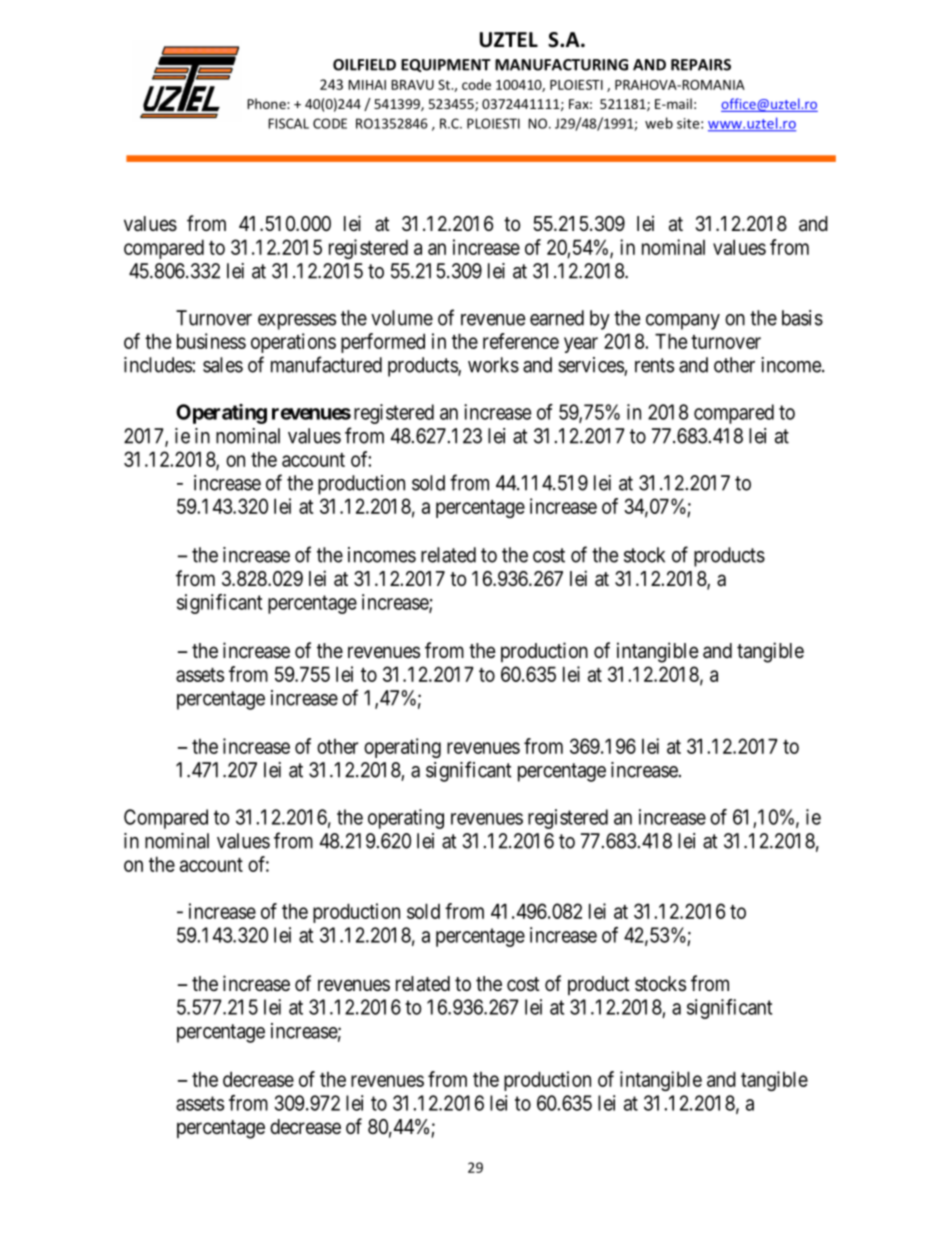 Image resolution: width=952 pixels, height=1233 pixels. Describe the element at coordinates (267, 103) in the screenshot. I see `Phone` at that location.
